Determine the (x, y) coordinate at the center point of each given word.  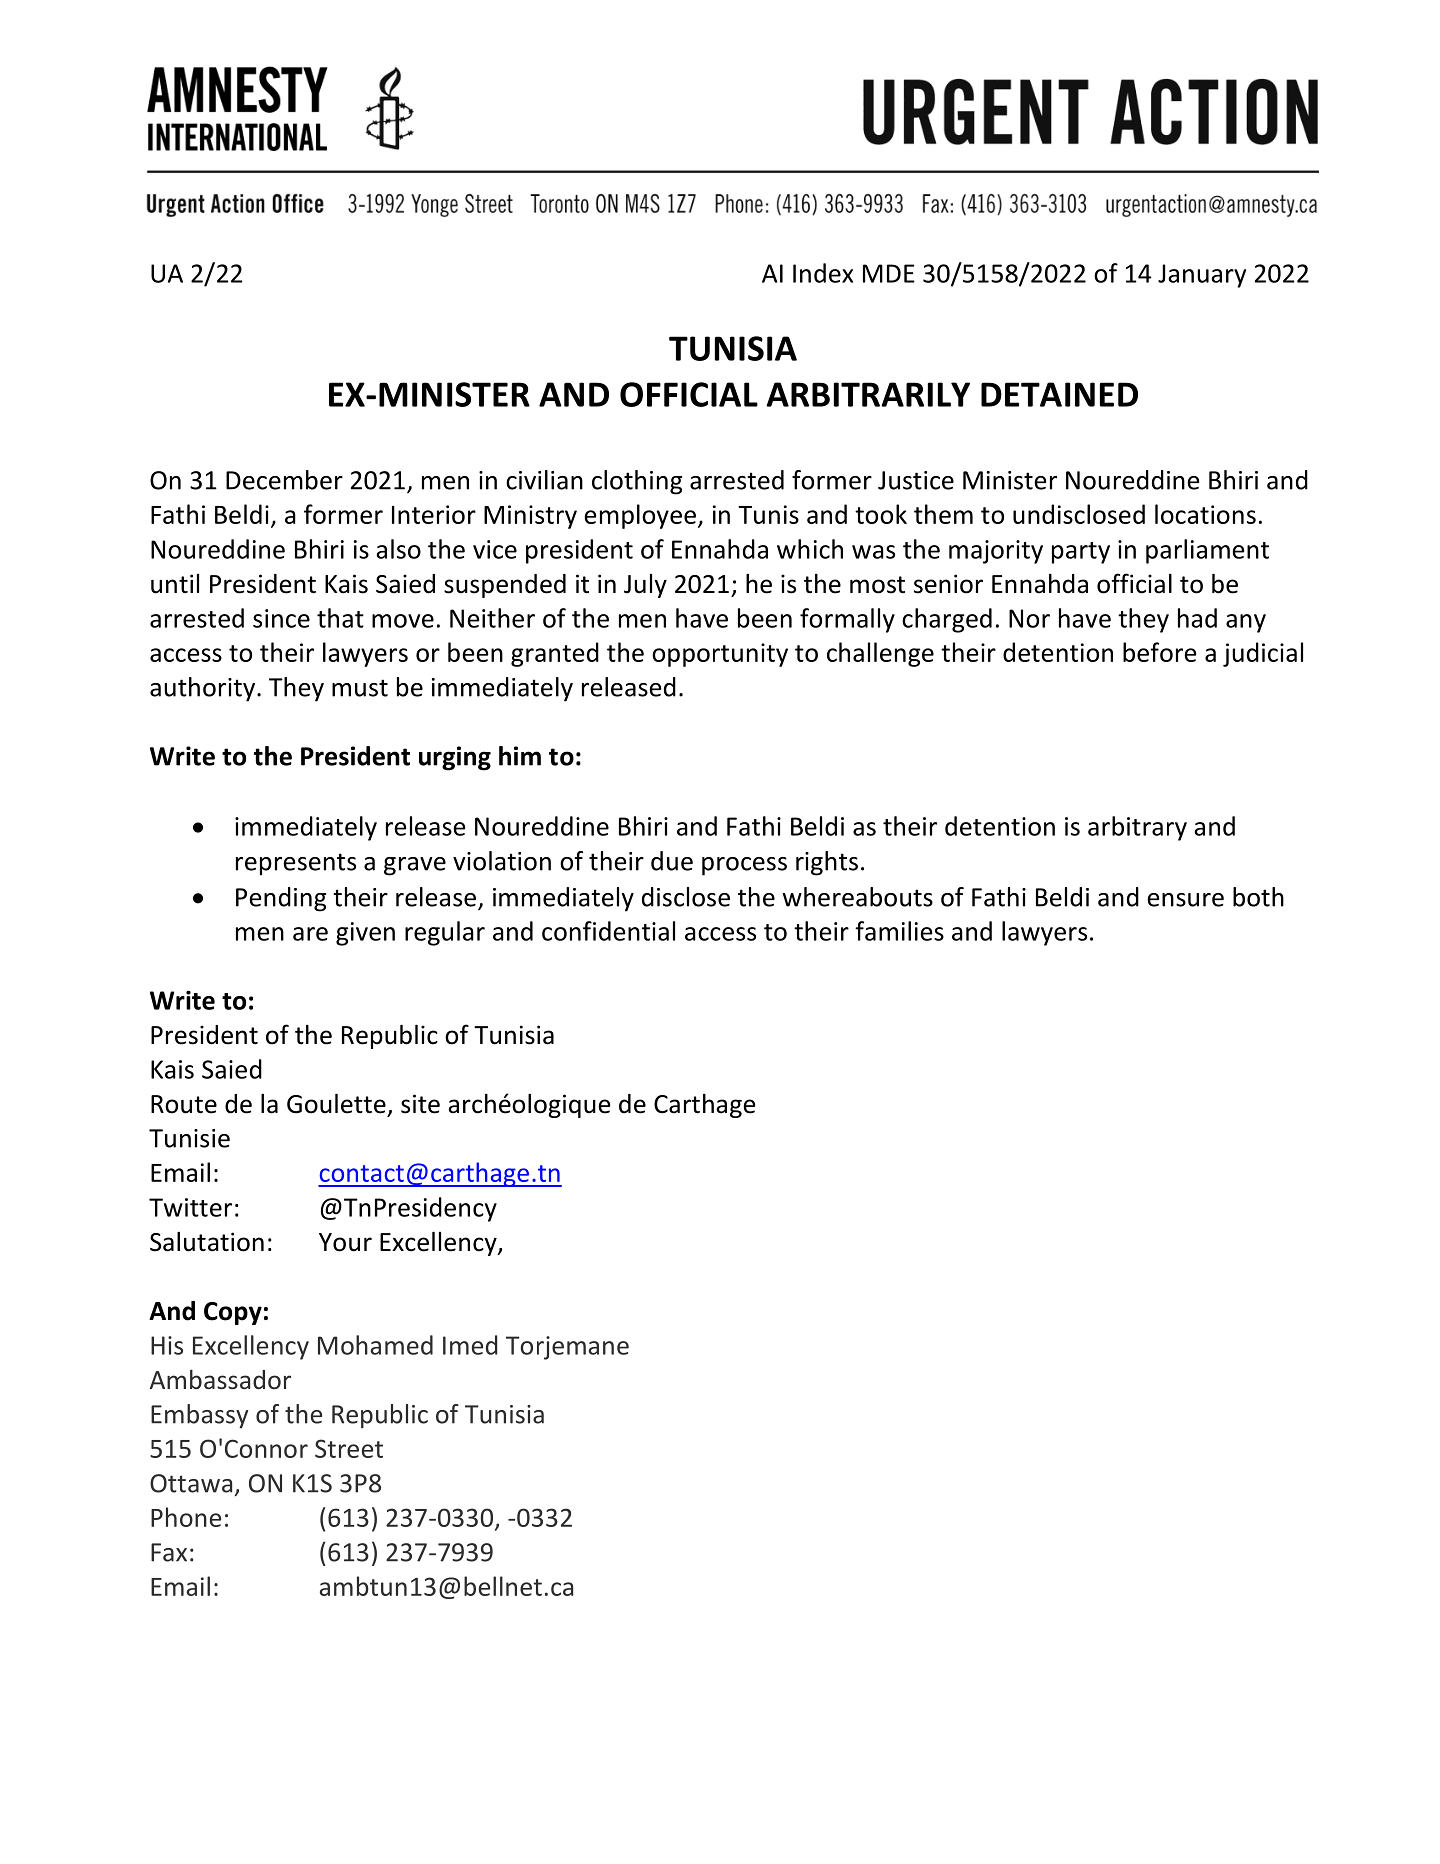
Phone (186, 1517)
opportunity (720, 655)
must (360, 688)
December (284, 480)
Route (184, 1104)
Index (823, 273)
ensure (1185, 900)
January (1202, 276)
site (420, 1104)
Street (349, 1448)
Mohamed (375, 1345)
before (1159, 652)
